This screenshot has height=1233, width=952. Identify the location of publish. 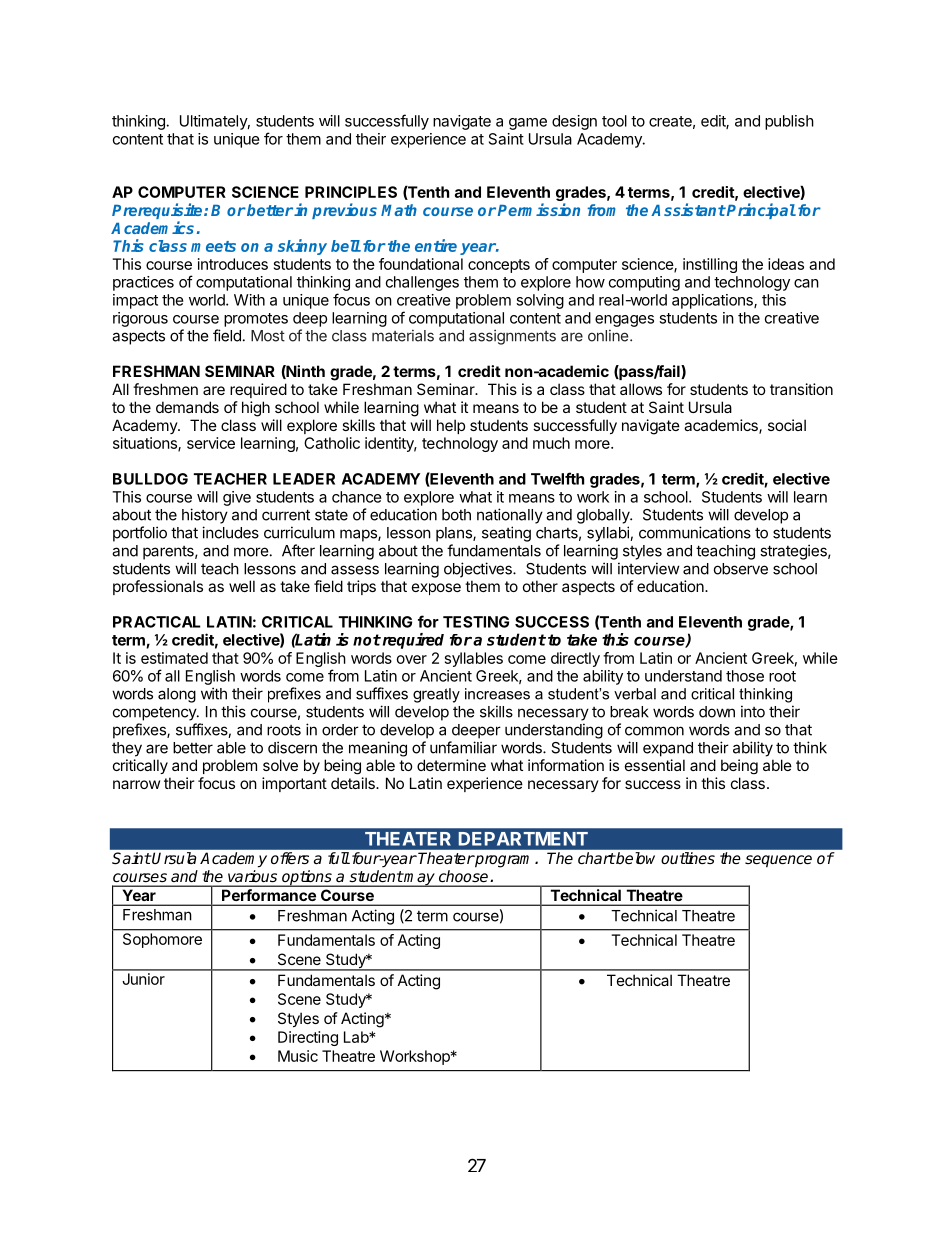
(789, 122).
